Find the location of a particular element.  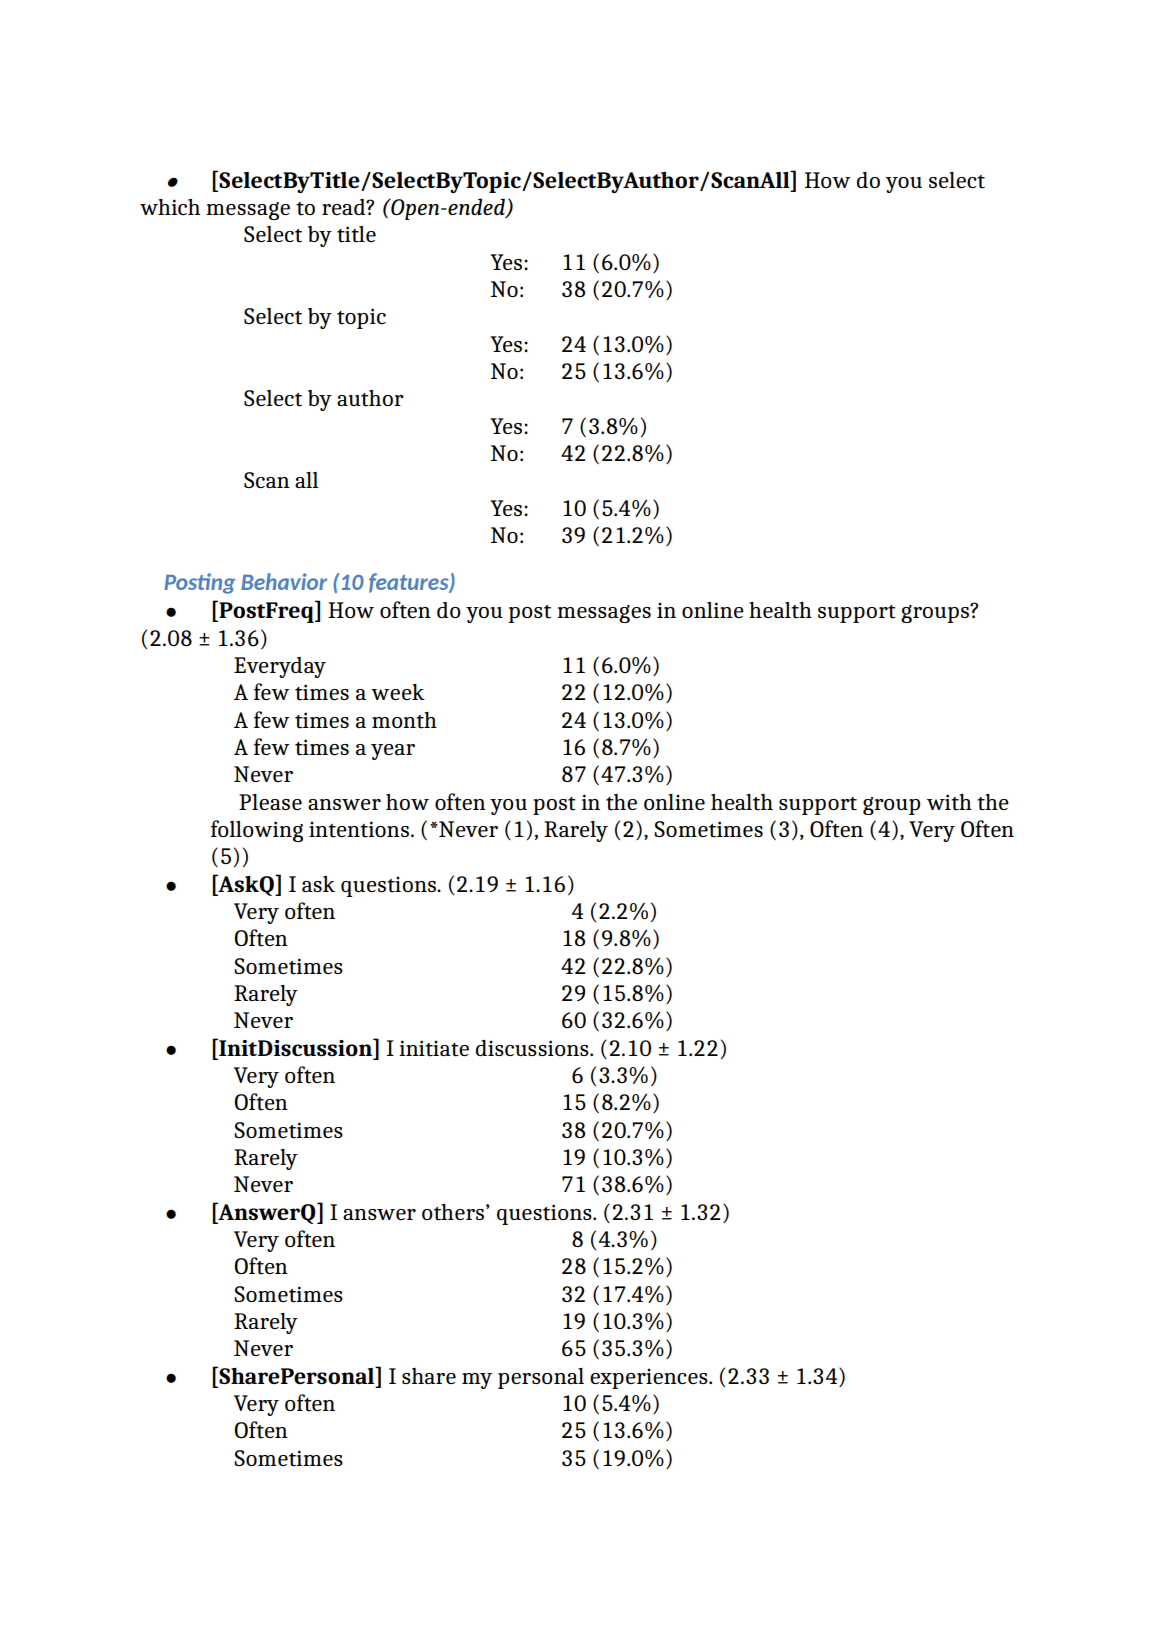

week is located at coordinates (398, 692).
